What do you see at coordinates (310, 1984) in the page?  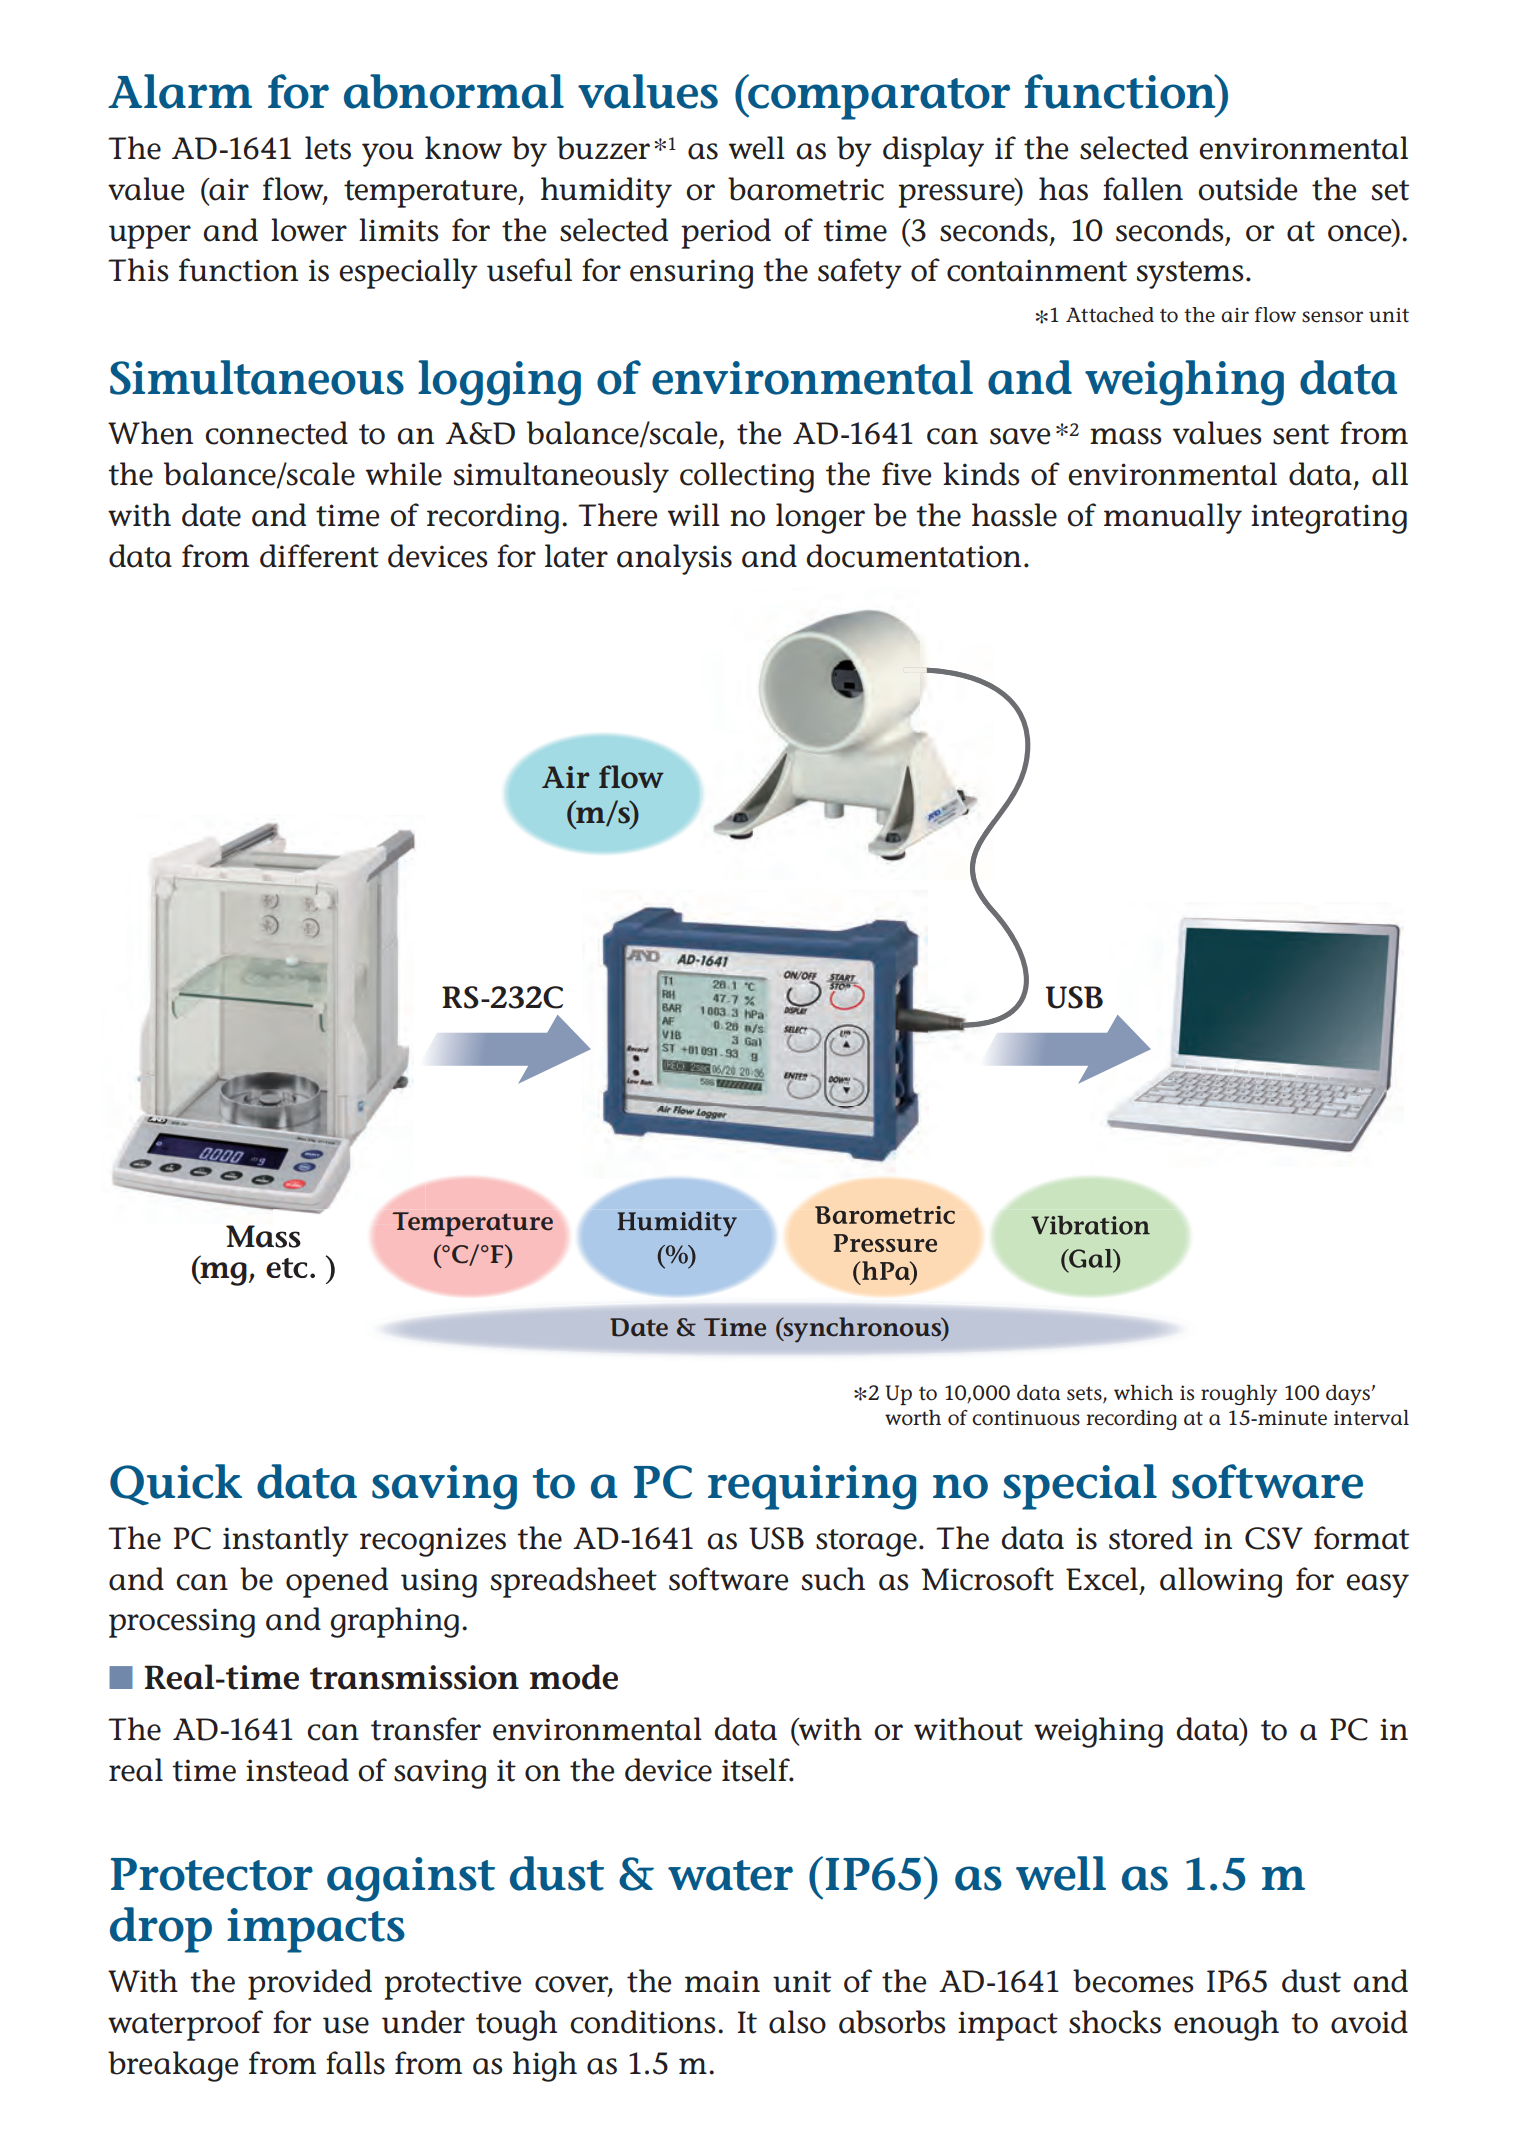 I see `provided` at bounding box center [310, 1984].
